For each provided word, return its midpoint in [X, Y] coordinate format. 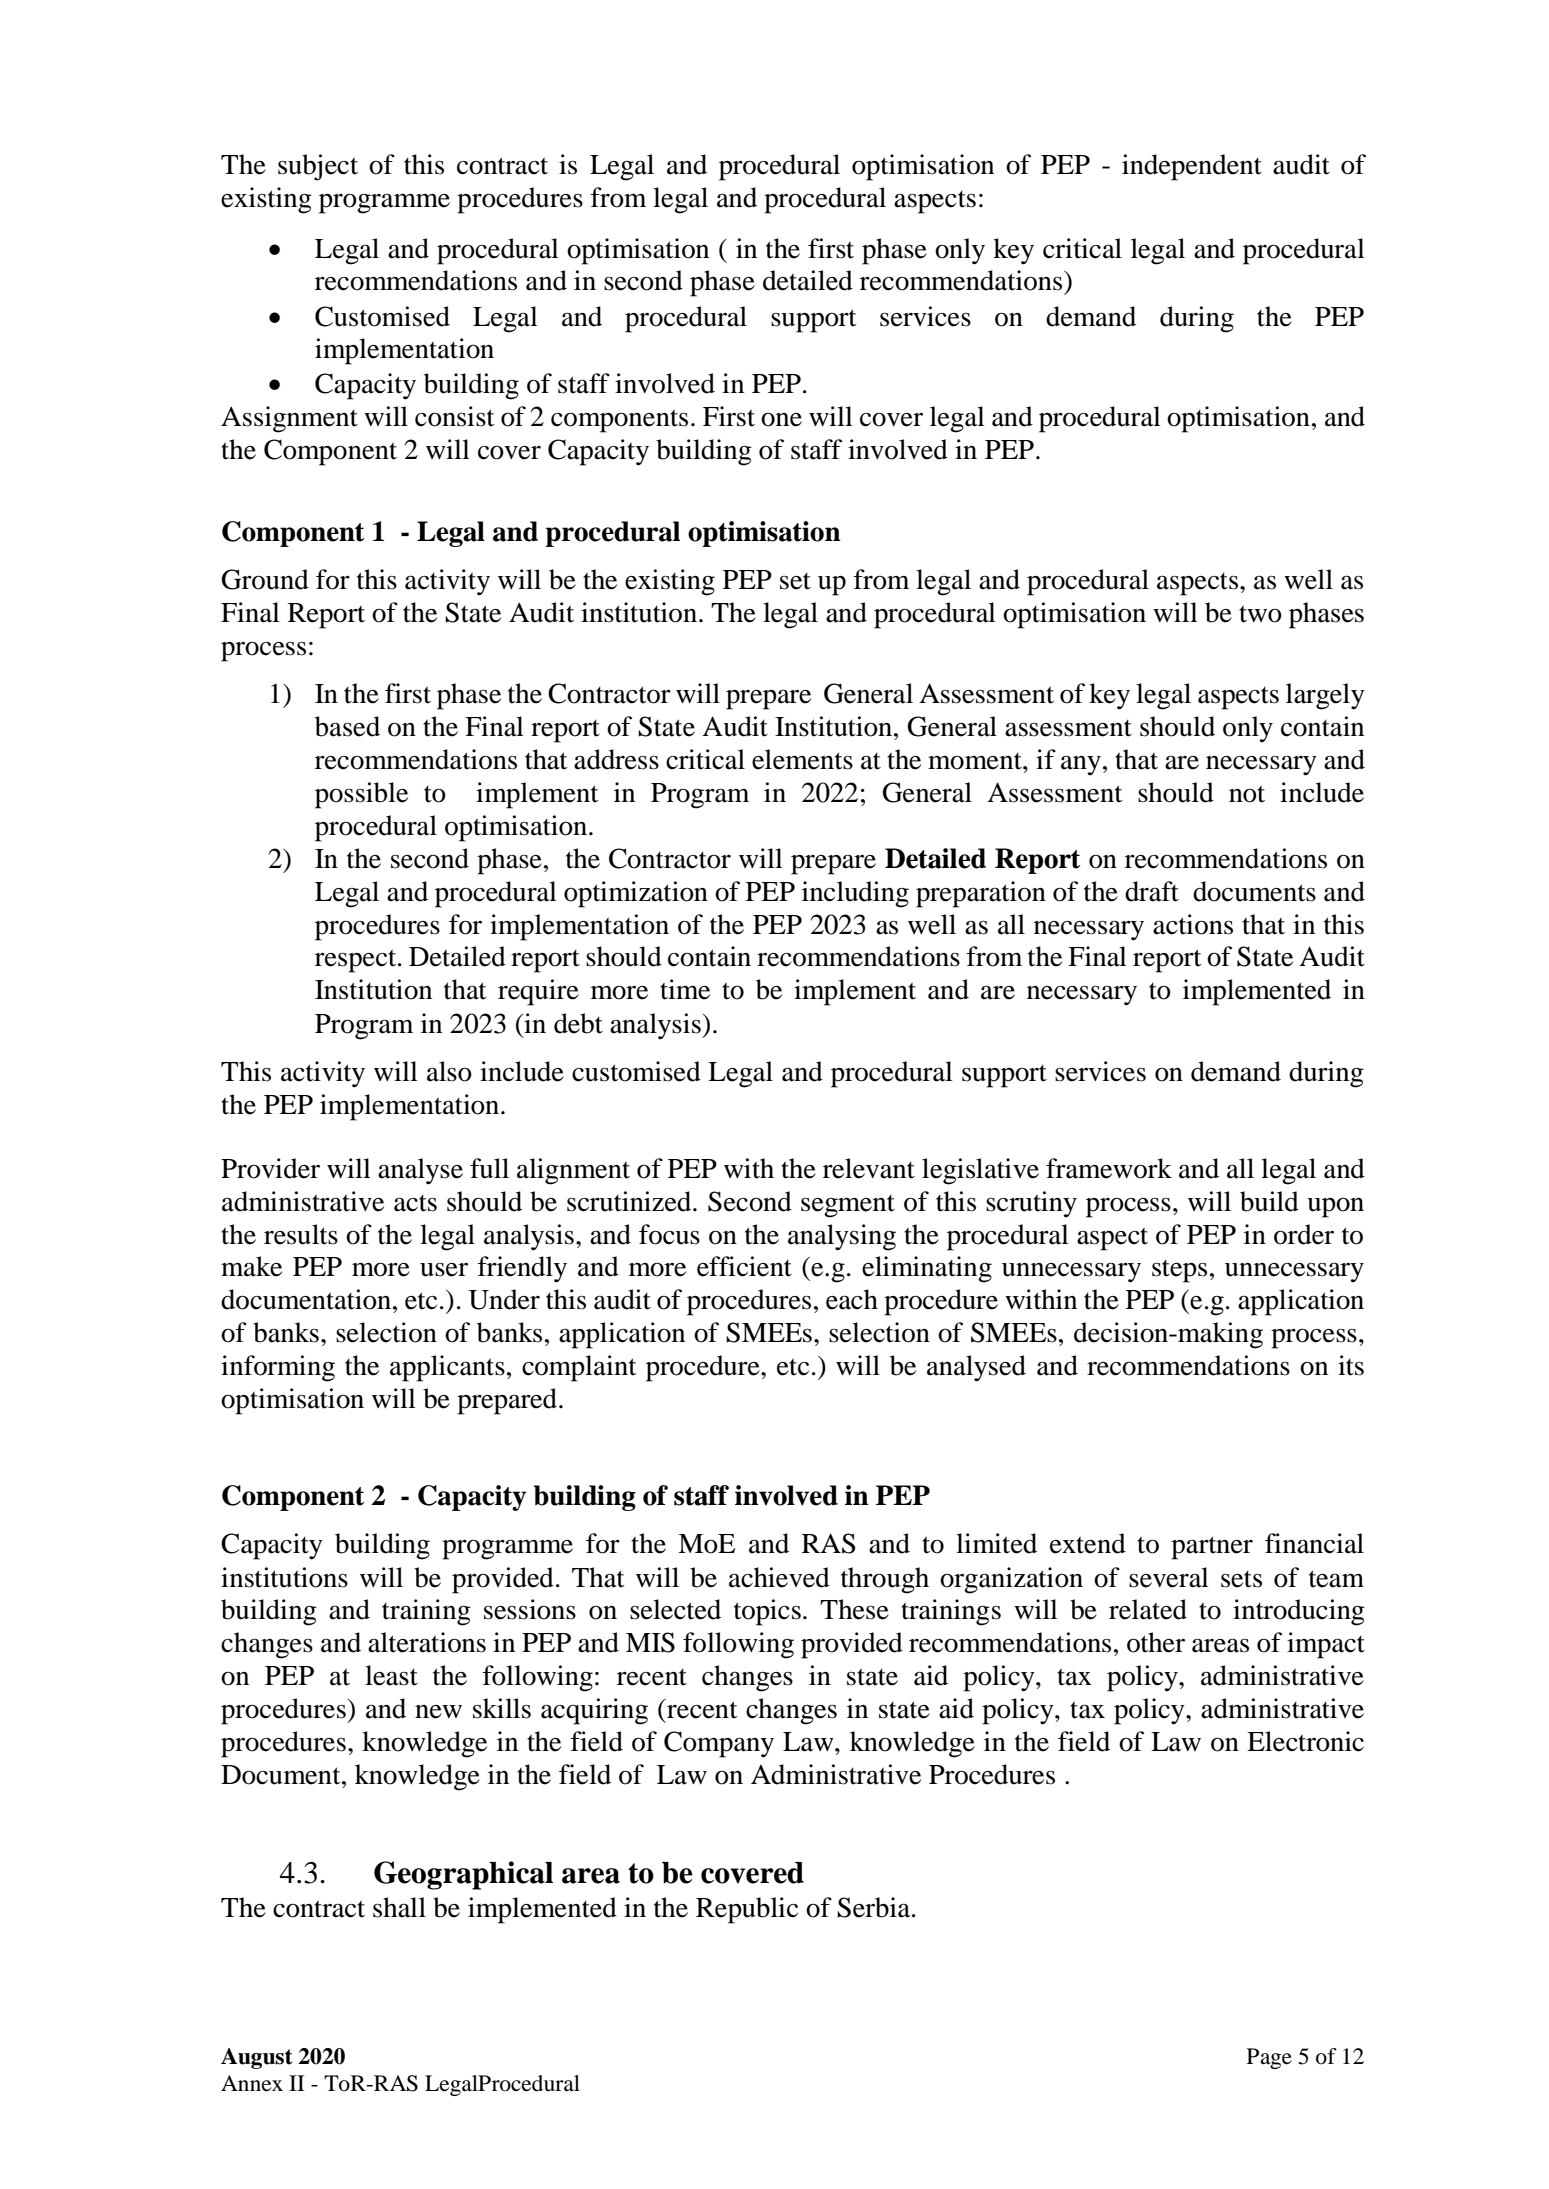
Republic [747, 1910]
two [1260, 614]
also [449, 1071]
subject [318, 167]
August [256, 2058]
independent [1192, 167]
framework [1109, 1168]
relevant [869, 1168]
